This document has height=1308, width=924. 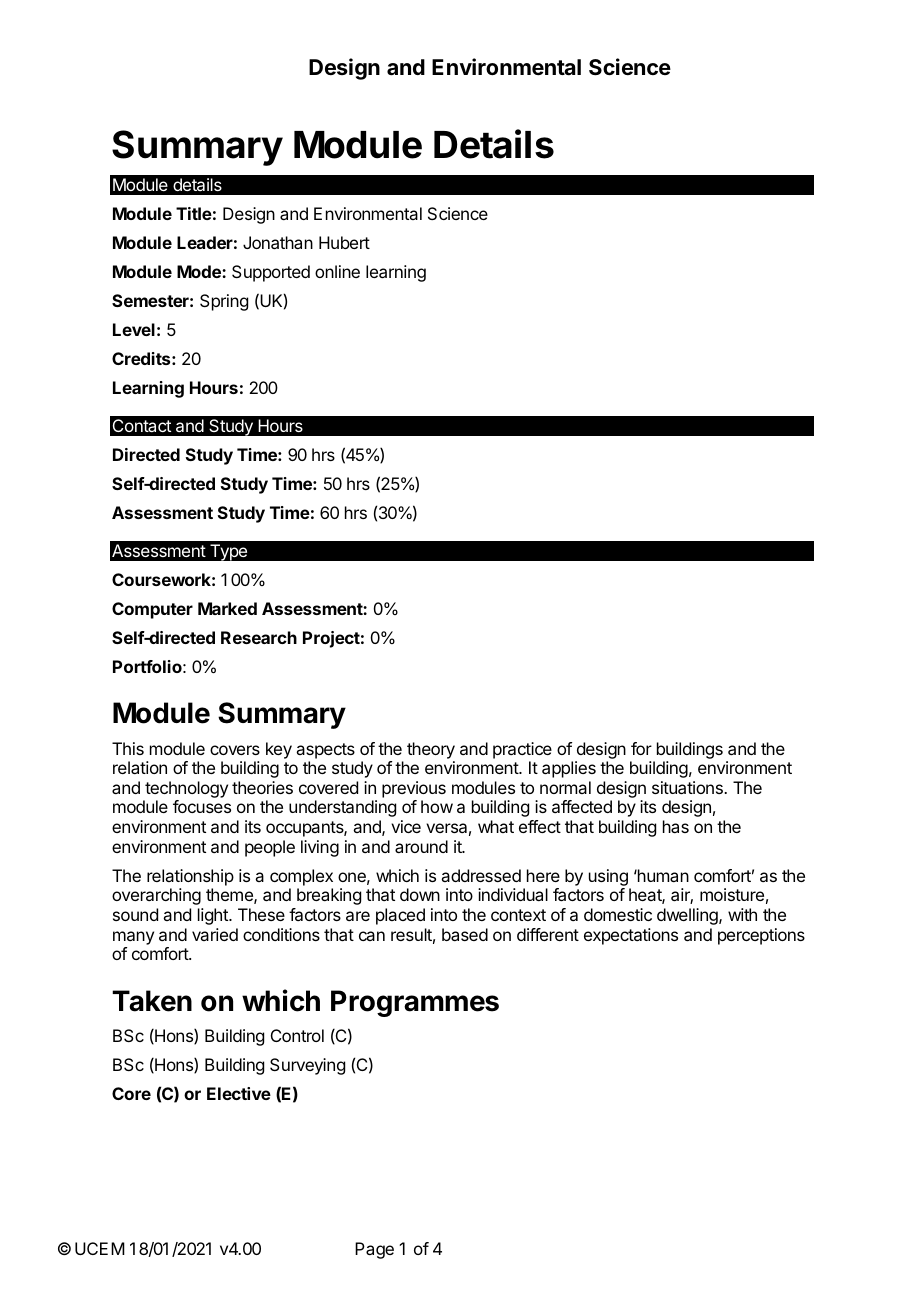 I want to click on Mode, so click(x=200, y=271).
